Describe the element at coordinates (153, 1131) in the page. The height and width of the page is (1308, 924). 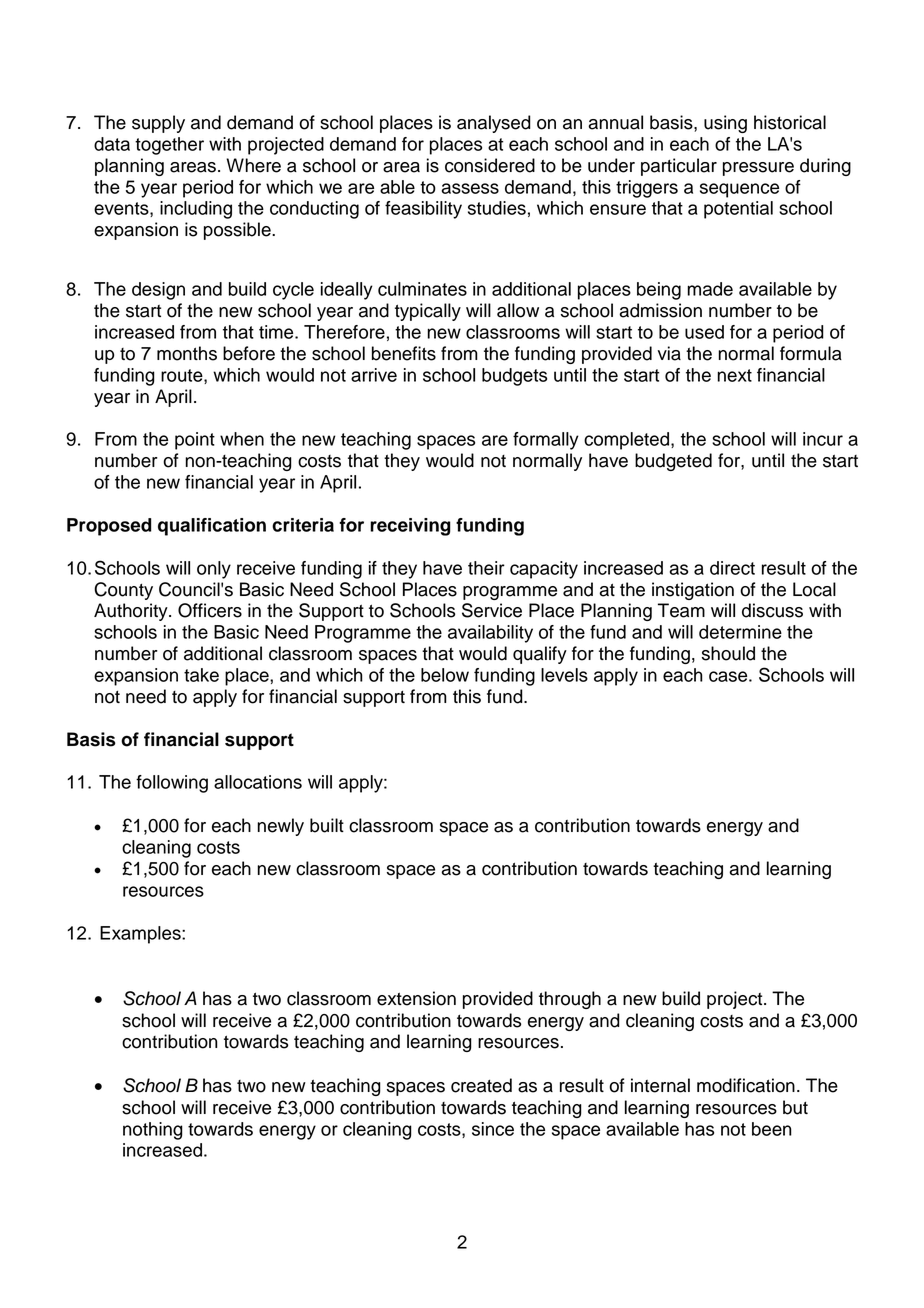
I see `nothing` at that location.
